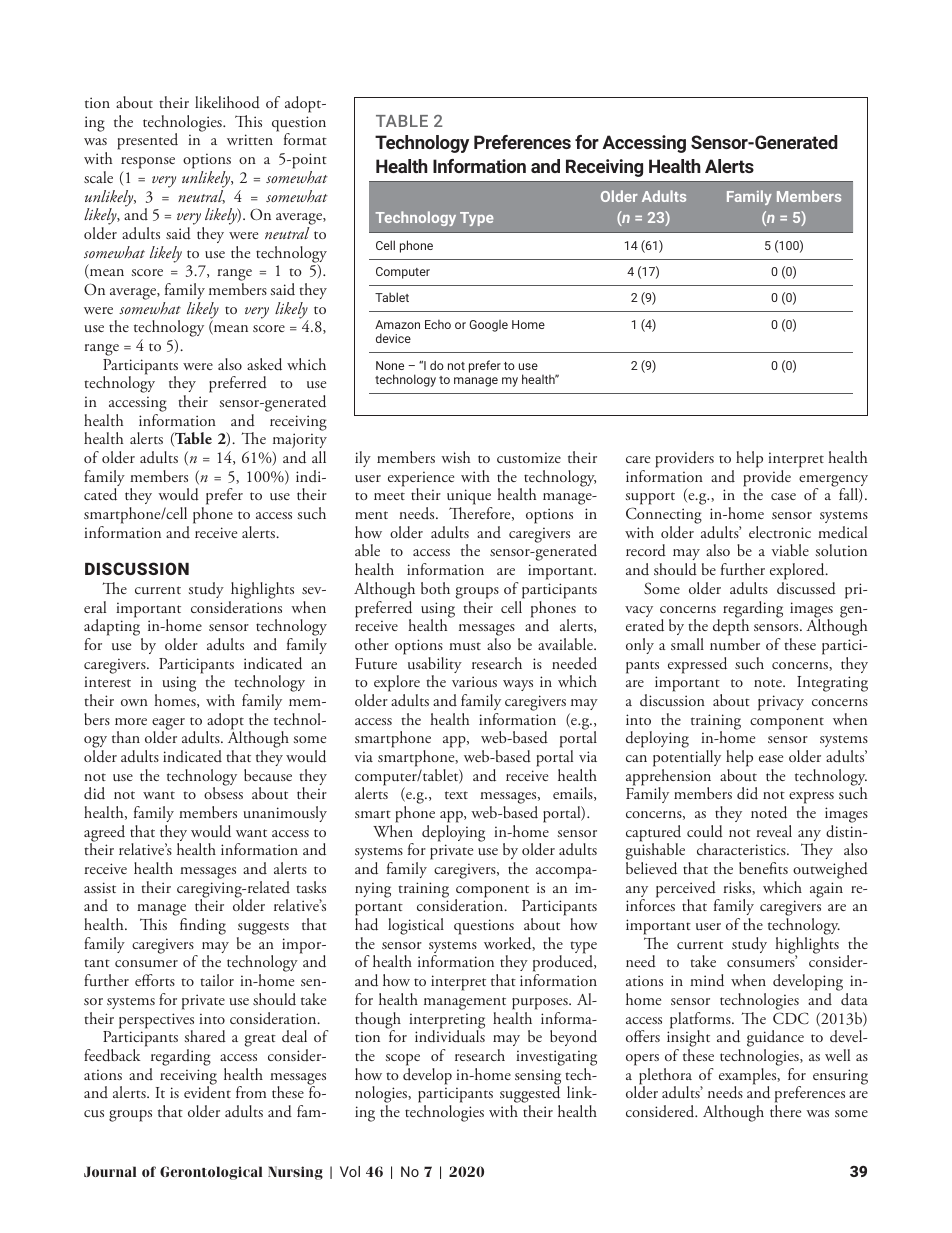  I want to click on majority, so click(299, 442).
